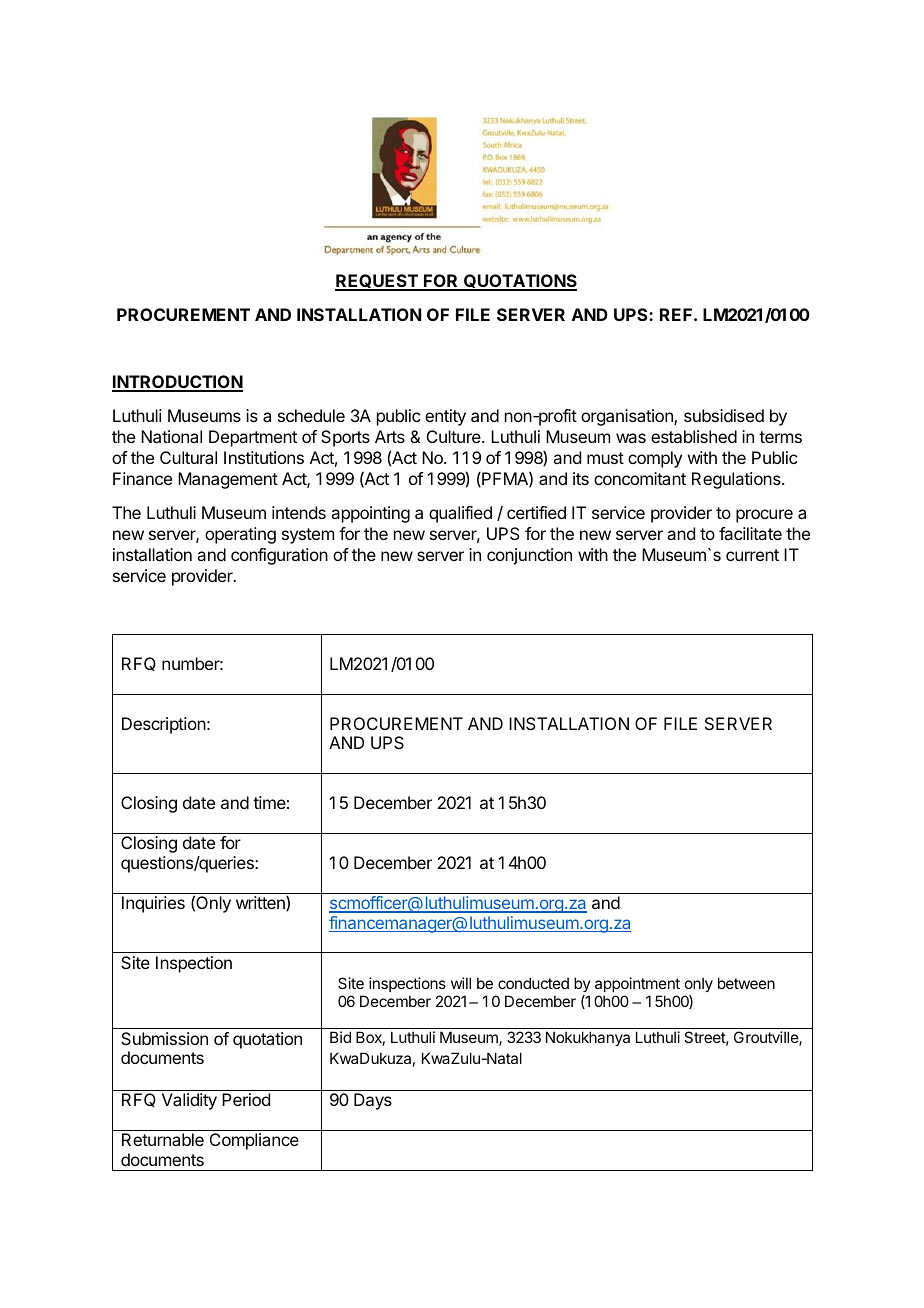 This screenshot has height=1308, width=924. Describe the element at coordinates (752, 555) in the screenshot. I see `current` at that location.
